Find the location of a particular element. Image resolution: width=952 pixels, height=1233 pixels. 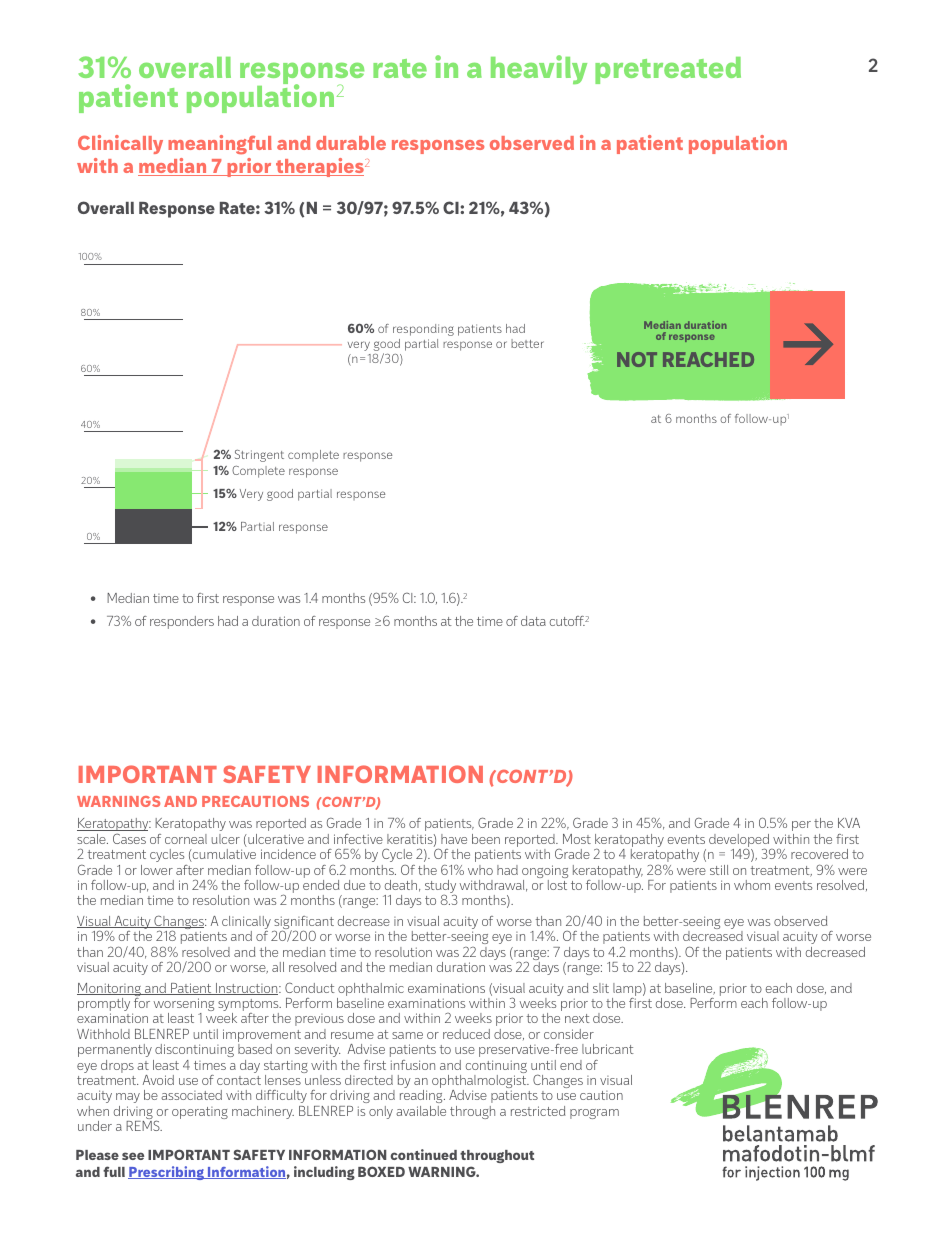

KVA is located at coordinates (849, 823).
